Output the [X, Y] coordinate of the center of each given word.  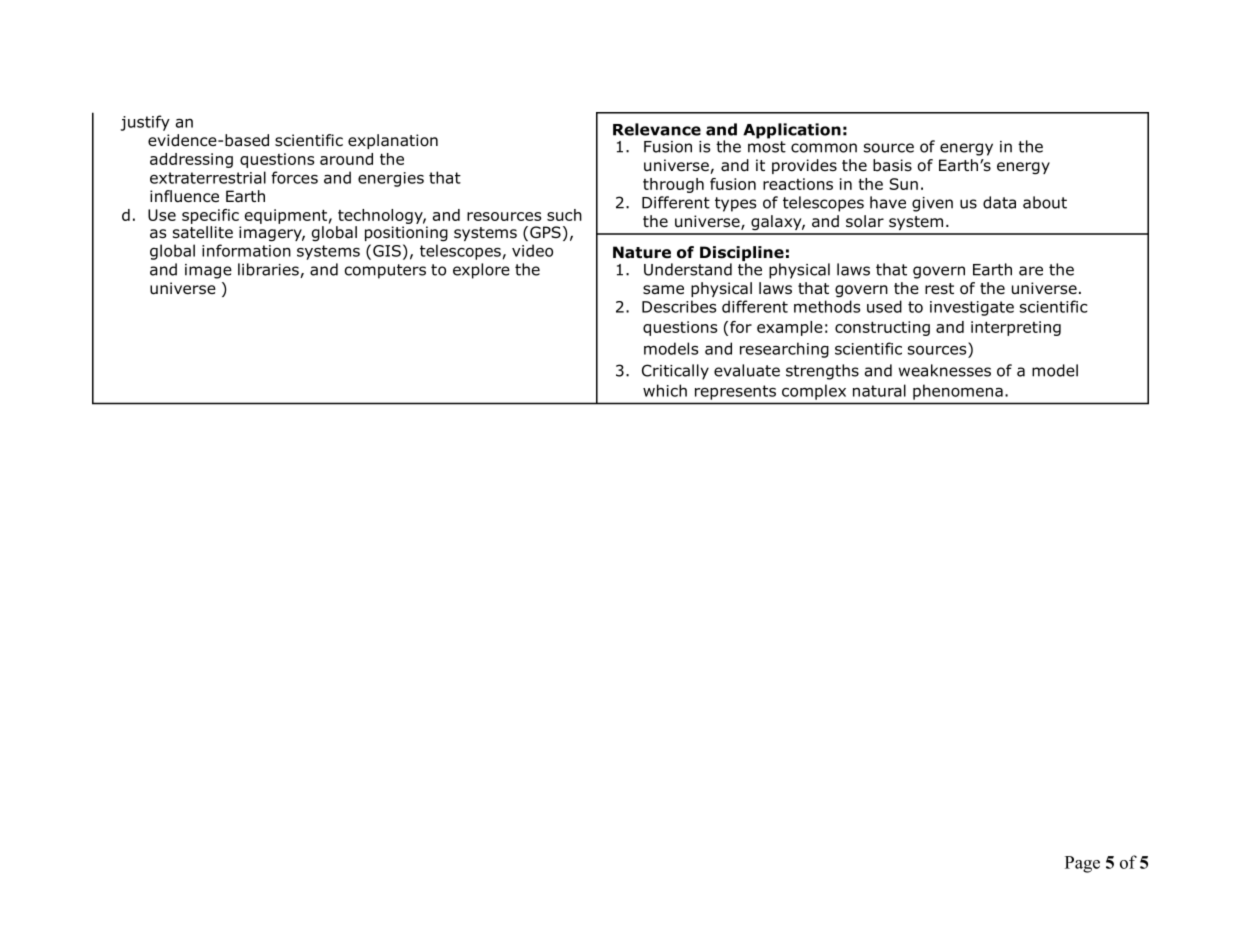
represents [735, 392]
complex [814, 392]
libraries [269, 270]
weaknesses [945, 370]
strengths [822, 372]
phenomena [958, 392]
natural [879, 390]
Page [1082, 864]
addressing [191, 160]
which [665, 390]
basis [892, 165]
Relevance [657, 129]
